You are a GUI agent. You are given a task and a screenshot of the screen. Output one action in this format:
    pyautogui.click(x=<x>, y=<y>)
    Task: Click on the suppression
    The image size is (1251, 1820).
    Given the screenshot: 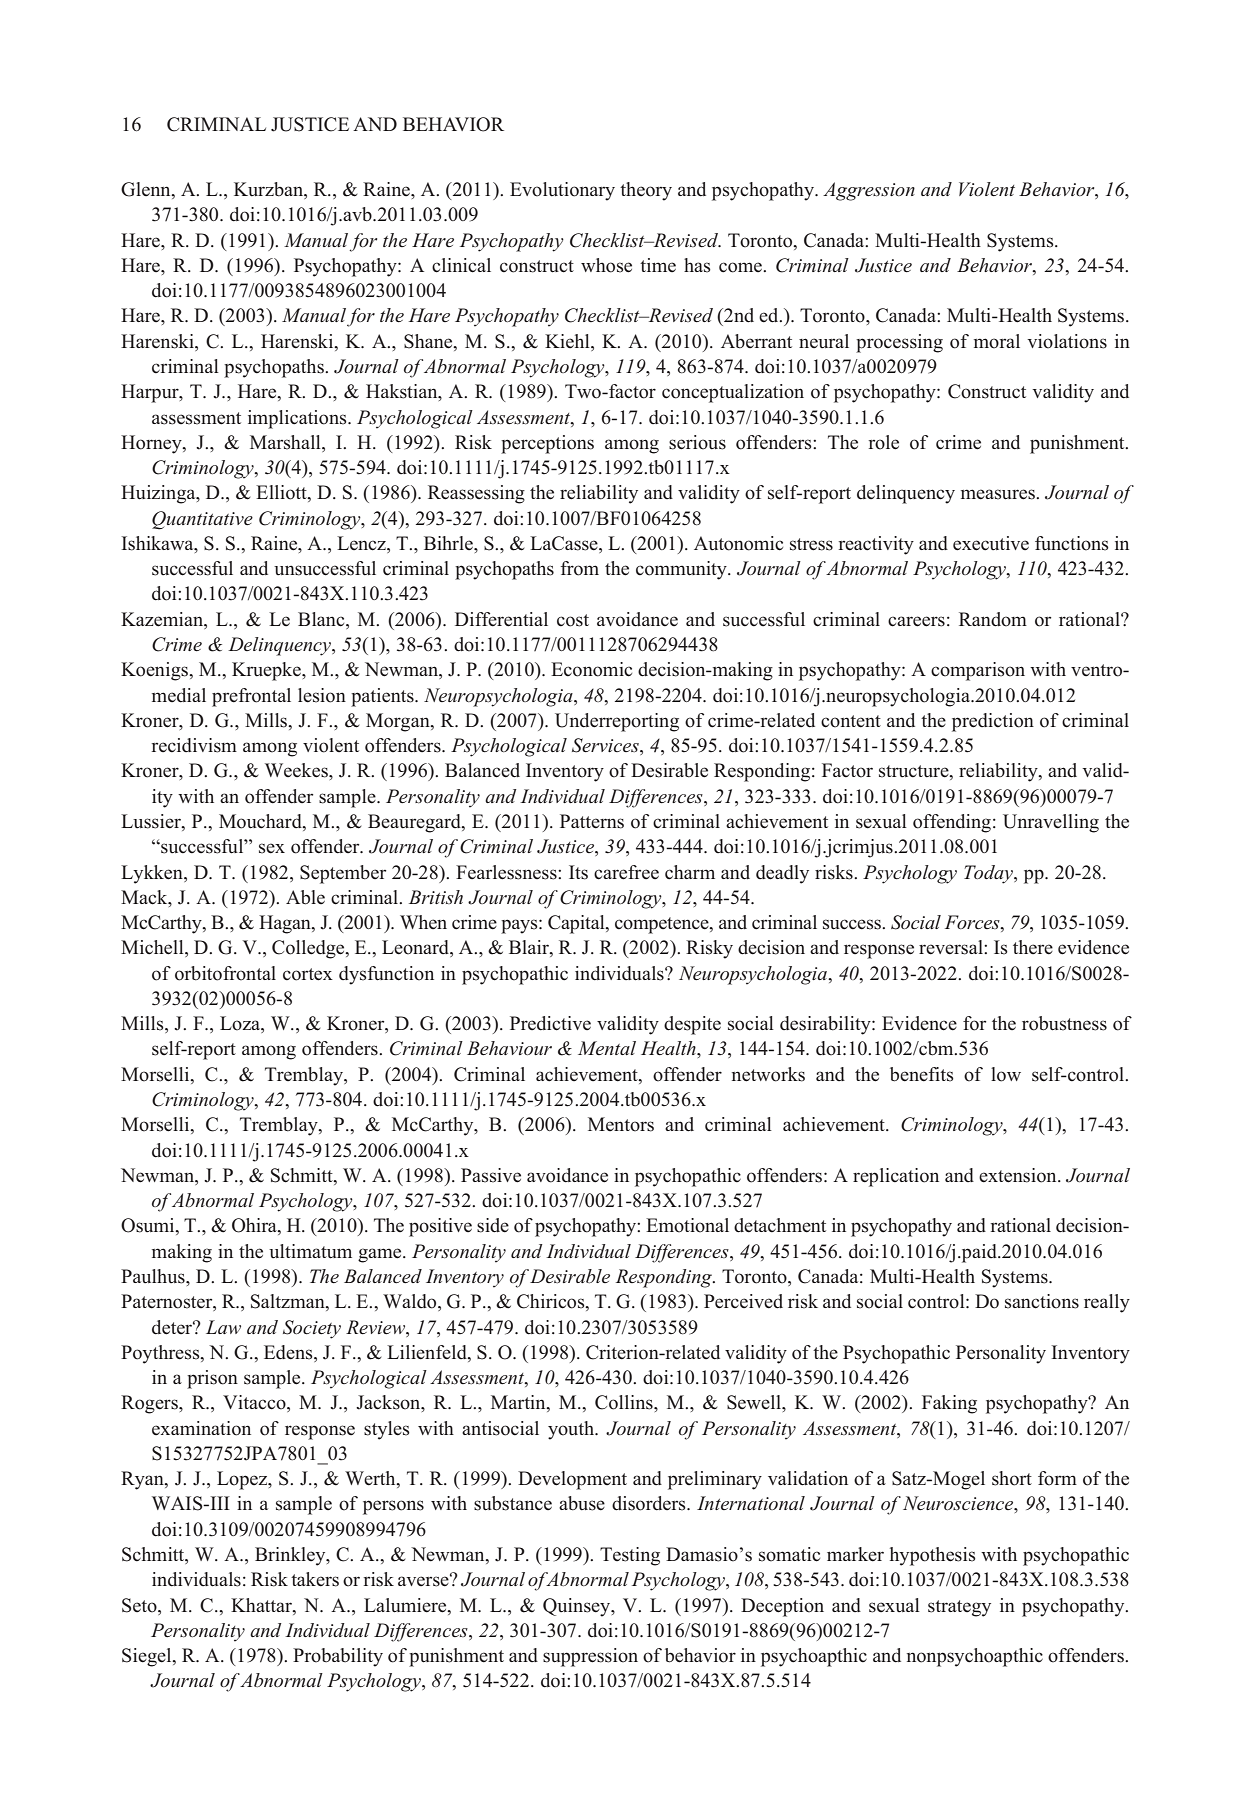 What is the action you would take?
    pyautogui.click(x=590, y=1657)
